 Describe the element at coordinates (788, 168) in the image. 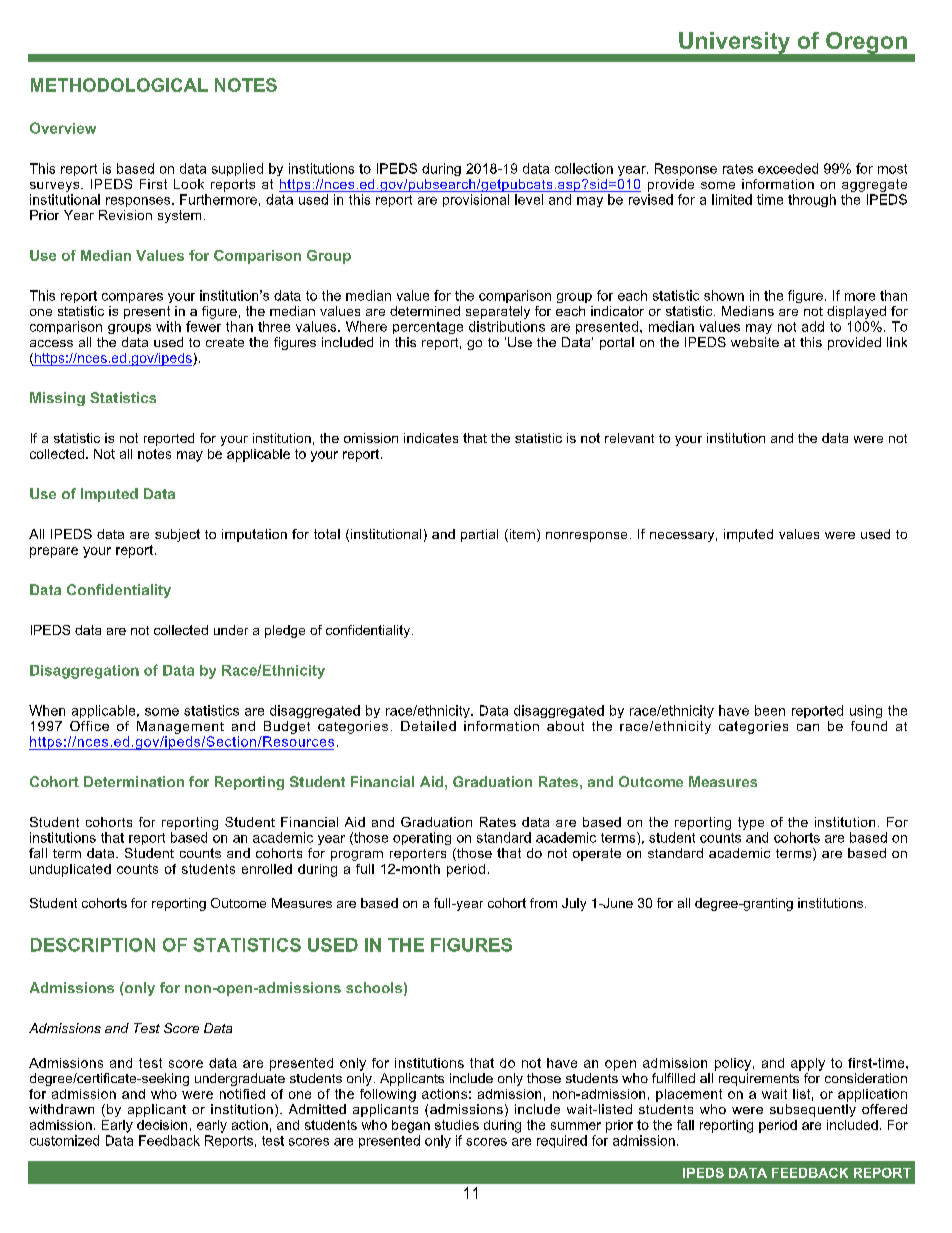

I see `exceeded` at that location.
